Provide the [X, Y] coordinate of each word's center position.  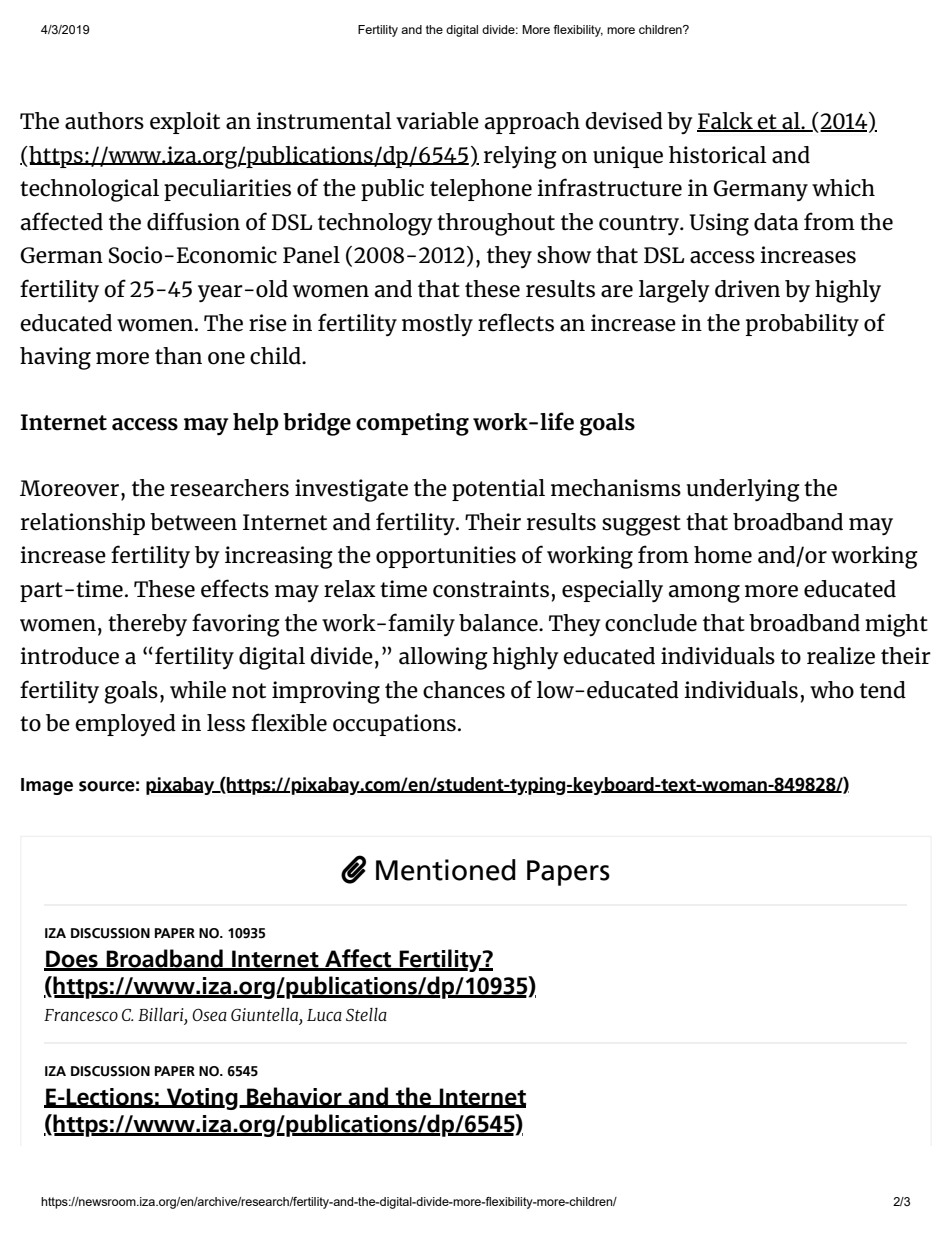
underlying [743, 490]
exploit [185, 123]
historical [718, 155]
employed [125, 725]
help [256, 424]
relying [520, 157]
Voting [202, 1099]
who [832, 690]
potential [498, 490]
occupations [394, 725]
